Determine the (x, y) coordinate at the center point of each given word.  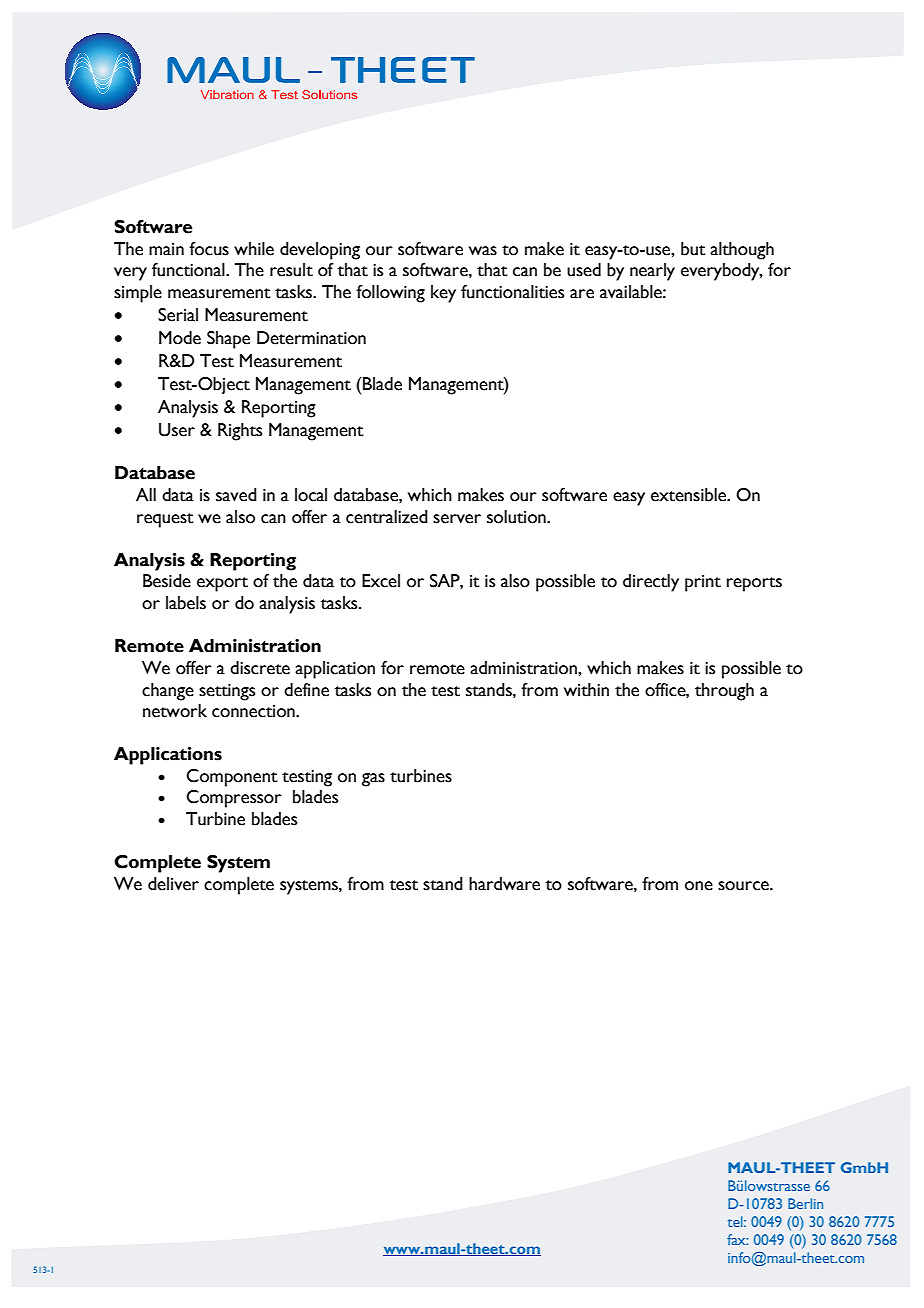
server (457, 519)
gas (373, 780)
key (443, 294)
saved (236, 495)
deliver (173, 884)
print (703, 583)
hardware (504, 884)
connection (254, 711)
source (744, 886)
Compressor (234, 799)
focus (209, 249)
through (724, 692)
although (742, 251)
